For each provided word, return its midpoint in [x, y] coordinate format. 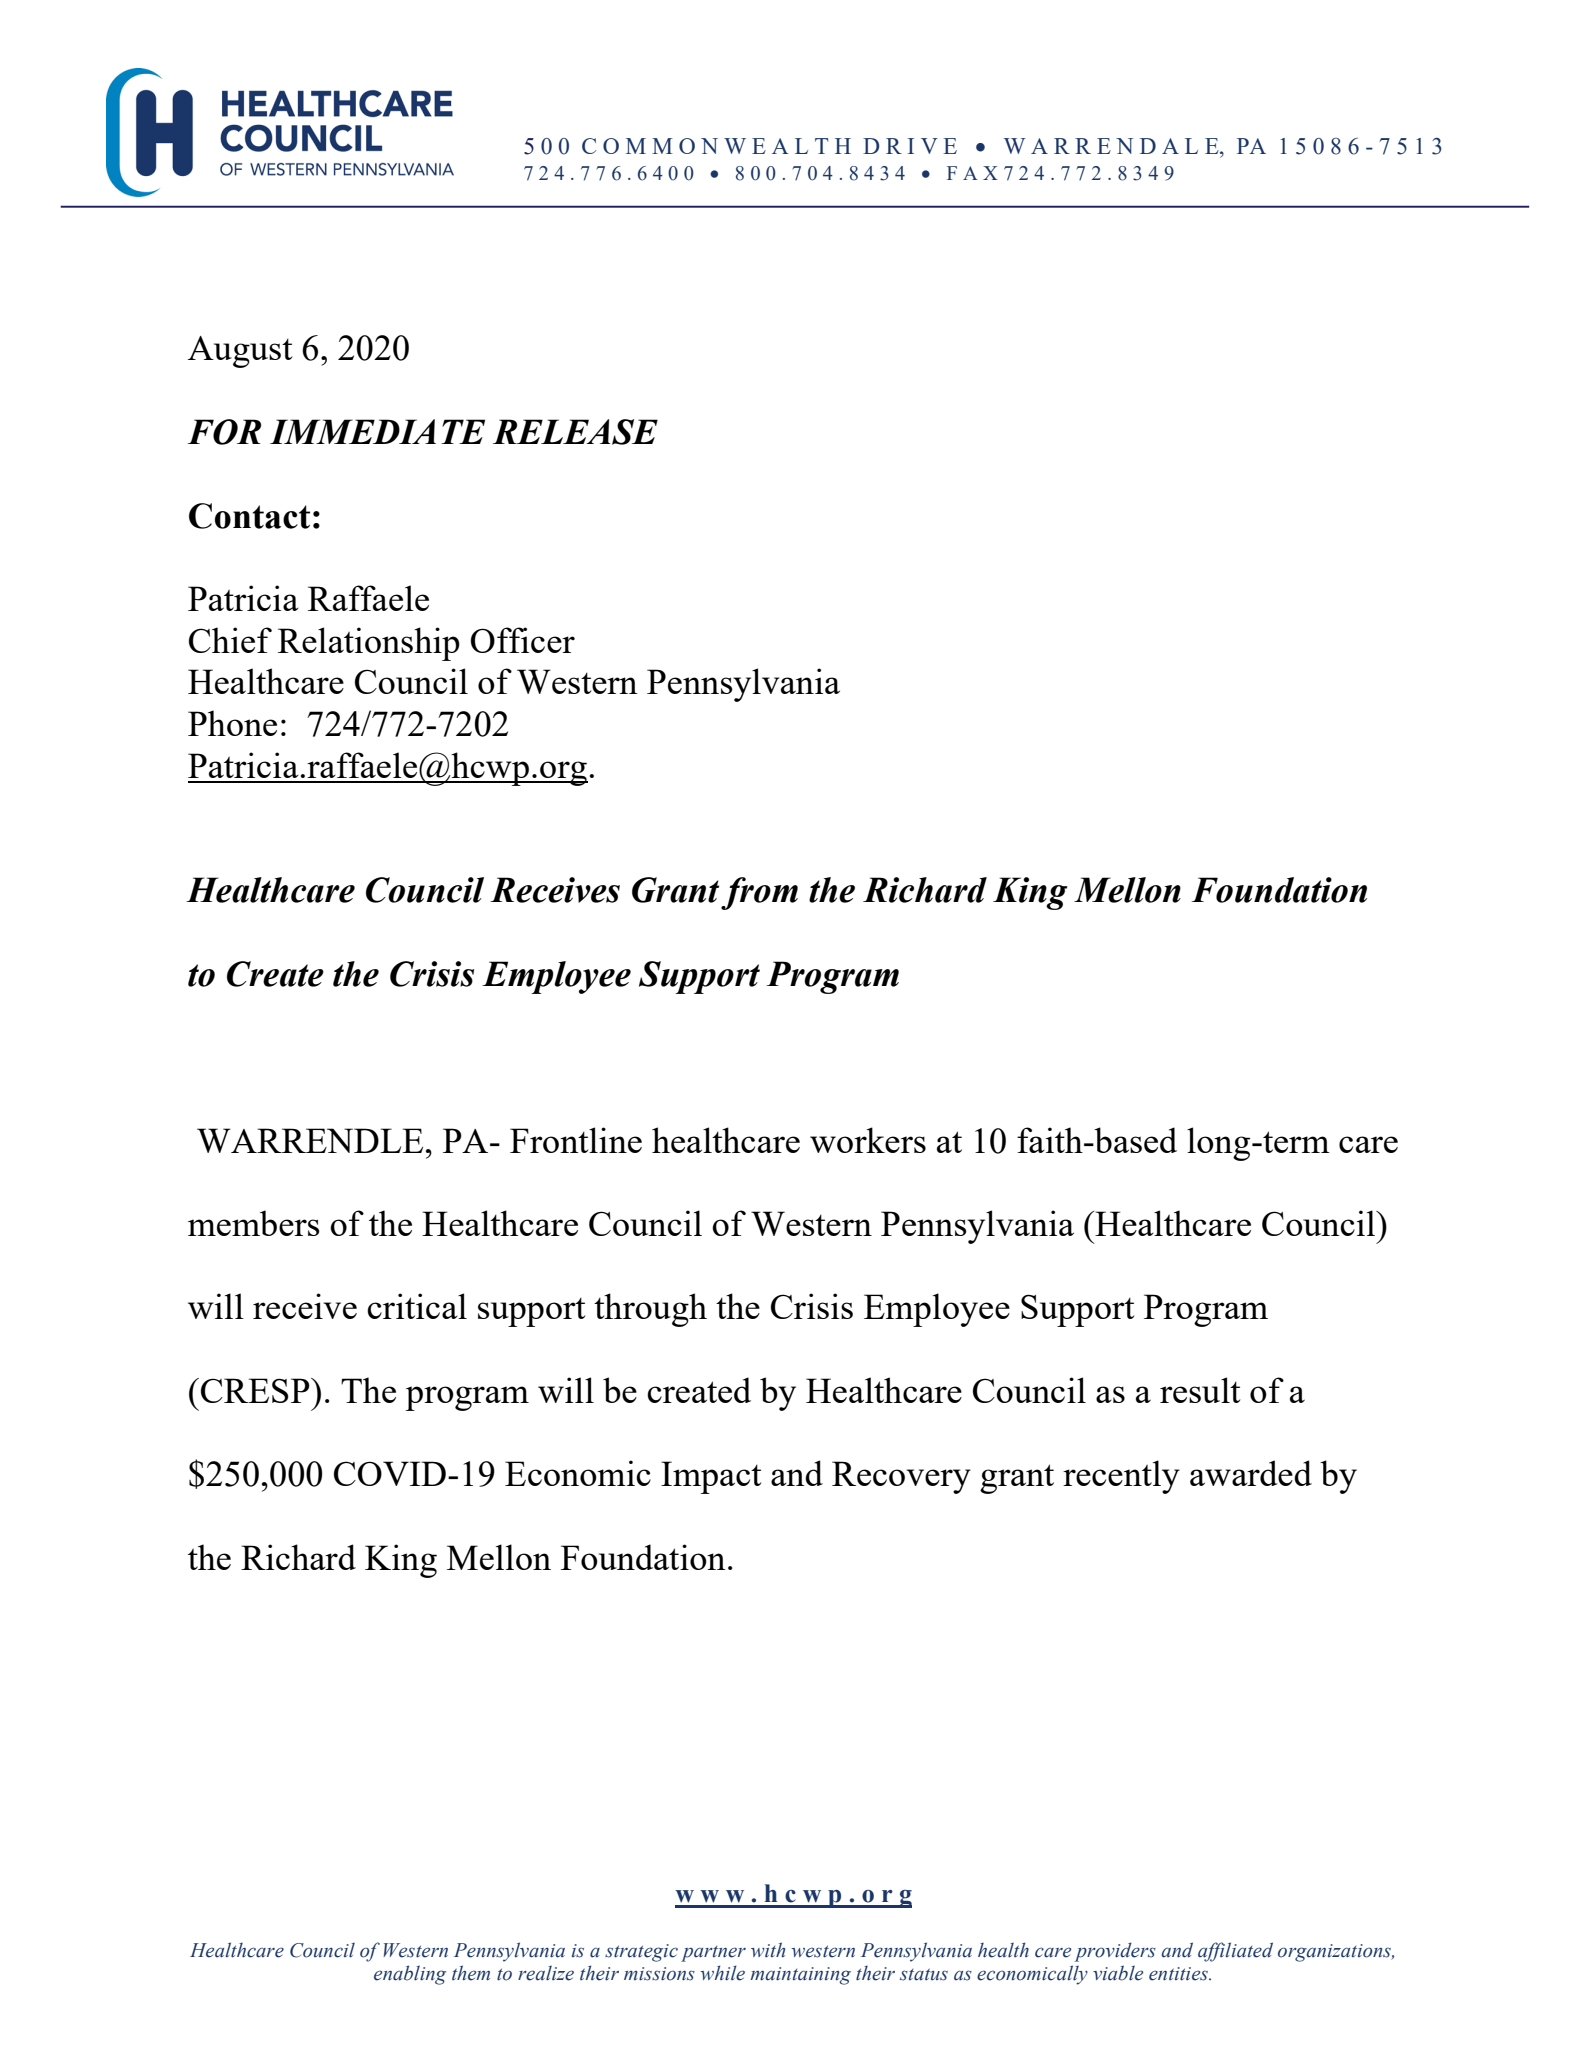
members [254, 1223]
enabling [410, 1975]
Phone [232, 723]
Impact [711, 1477]
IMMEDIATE [377, 431]
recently [1121, 1477]
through [650, 1310]
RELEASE [575, 432]
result [1200, 1390]
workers [868, 1140]
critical [417, 1306]
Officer [523, 640]
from [759, 893]
